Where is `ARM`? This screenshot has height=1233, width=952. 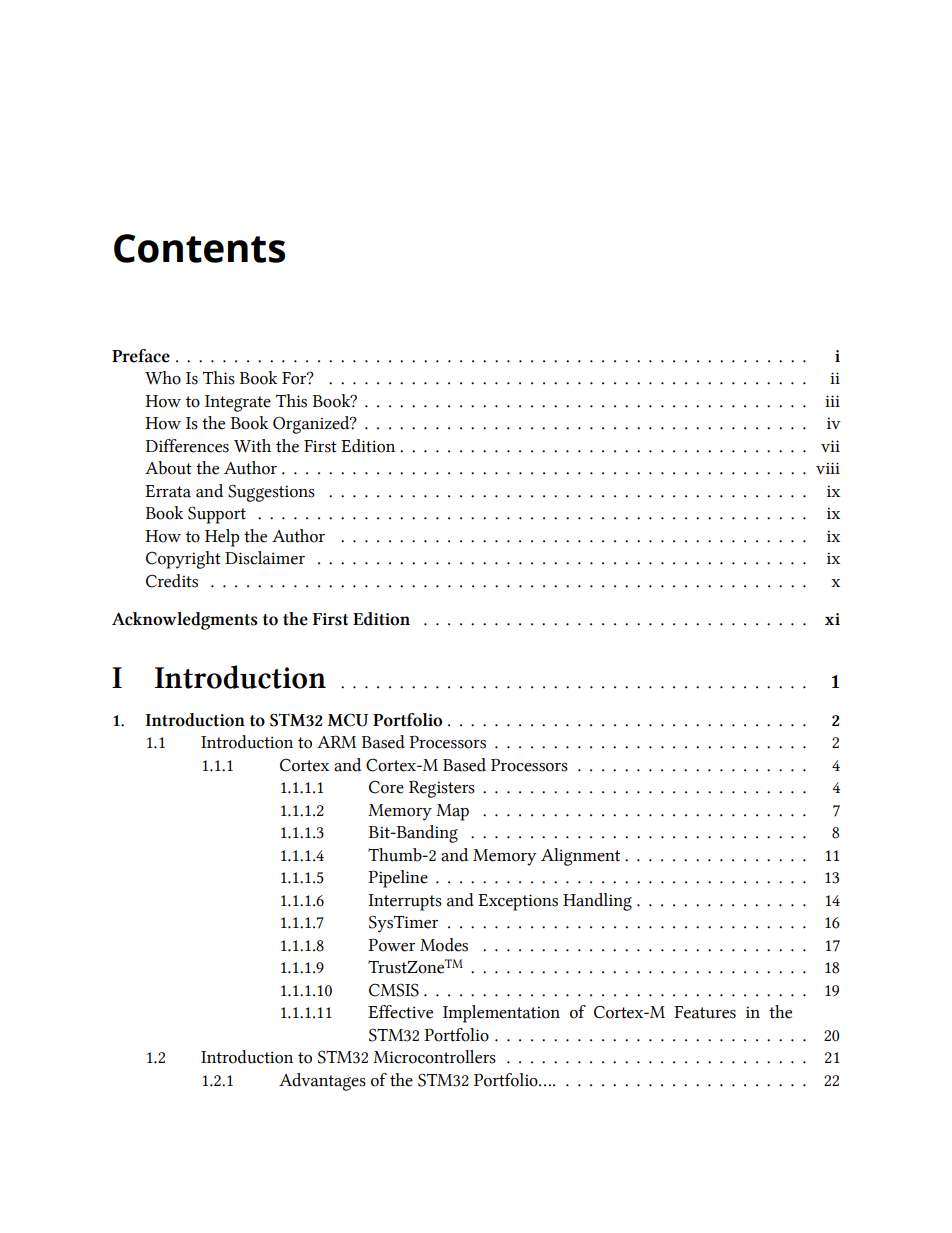
ARM is located at coordinates (336, 742).
